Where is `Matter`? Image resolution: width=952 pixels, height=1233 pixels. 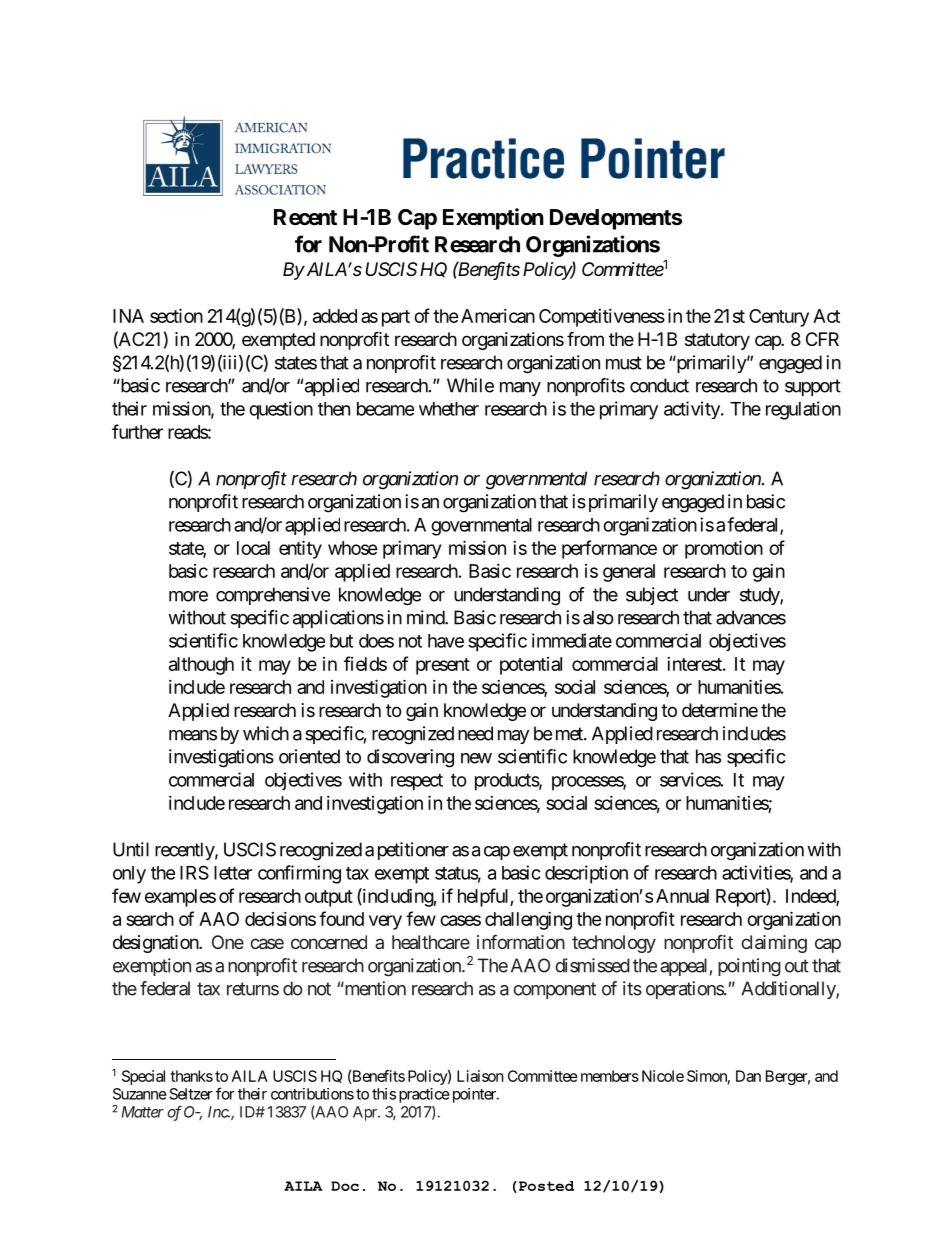
Matter is located at coordinates (143, 1112).
